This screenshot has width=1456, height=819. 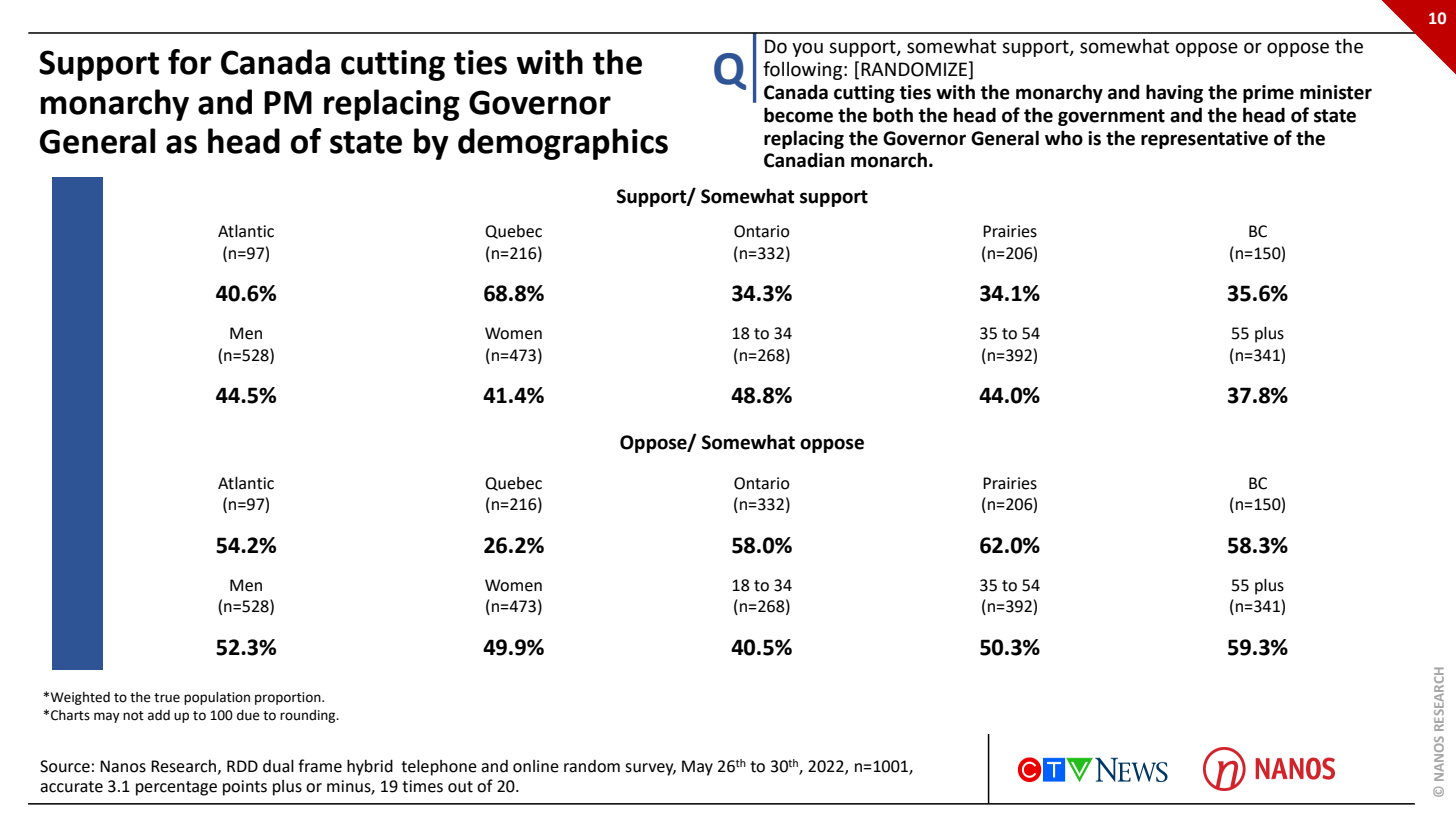 What do you see at coordinates (217, 698) in the screenshot?
I see `population` at bounding box center [217, 698].
